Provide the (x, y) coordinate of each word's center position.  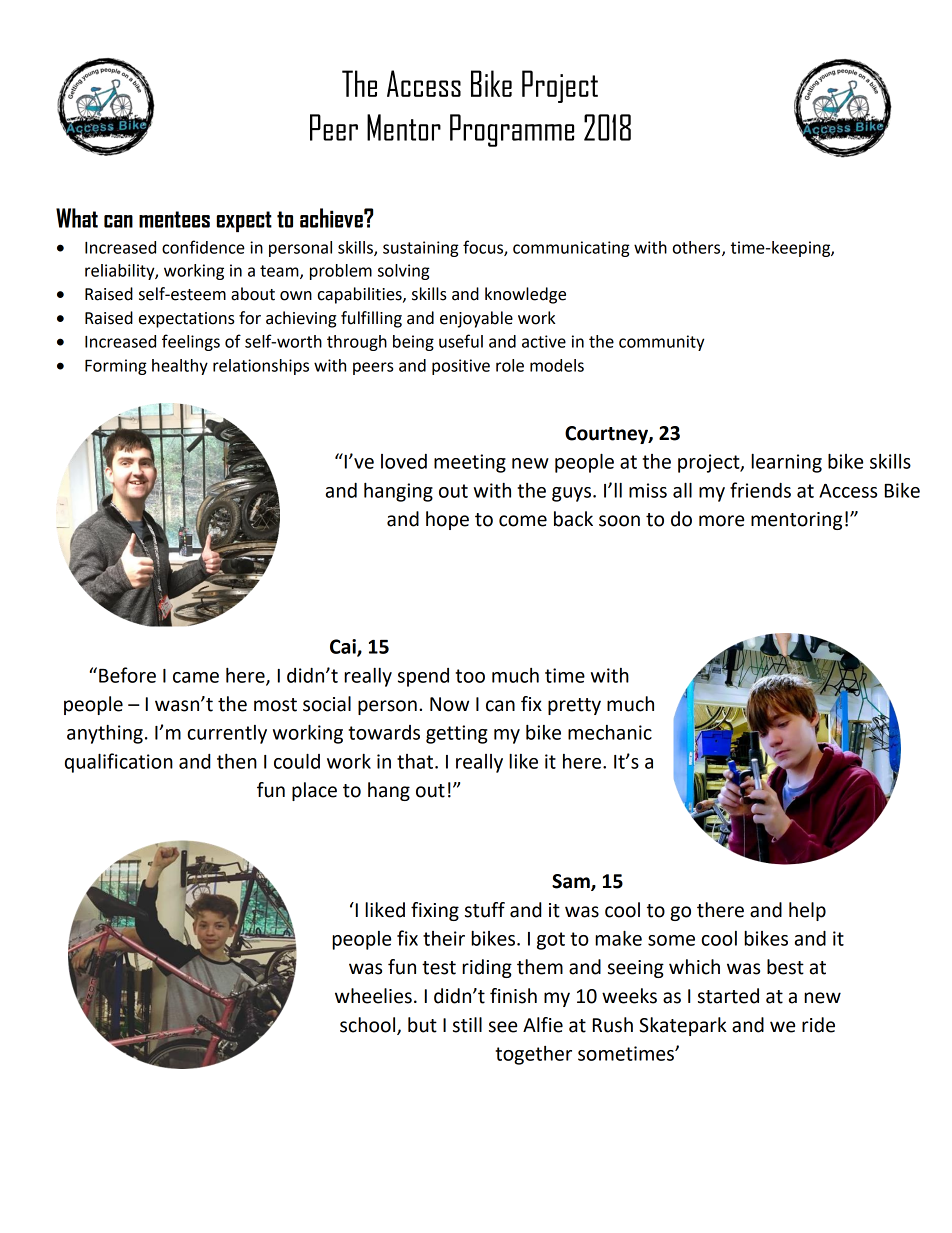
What (77, 218)
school (369, 1025)
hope (447, 520)
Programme (512, 130)
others (698, 248)
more (721, 521)
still (467, 1025)
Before (127, 675)
